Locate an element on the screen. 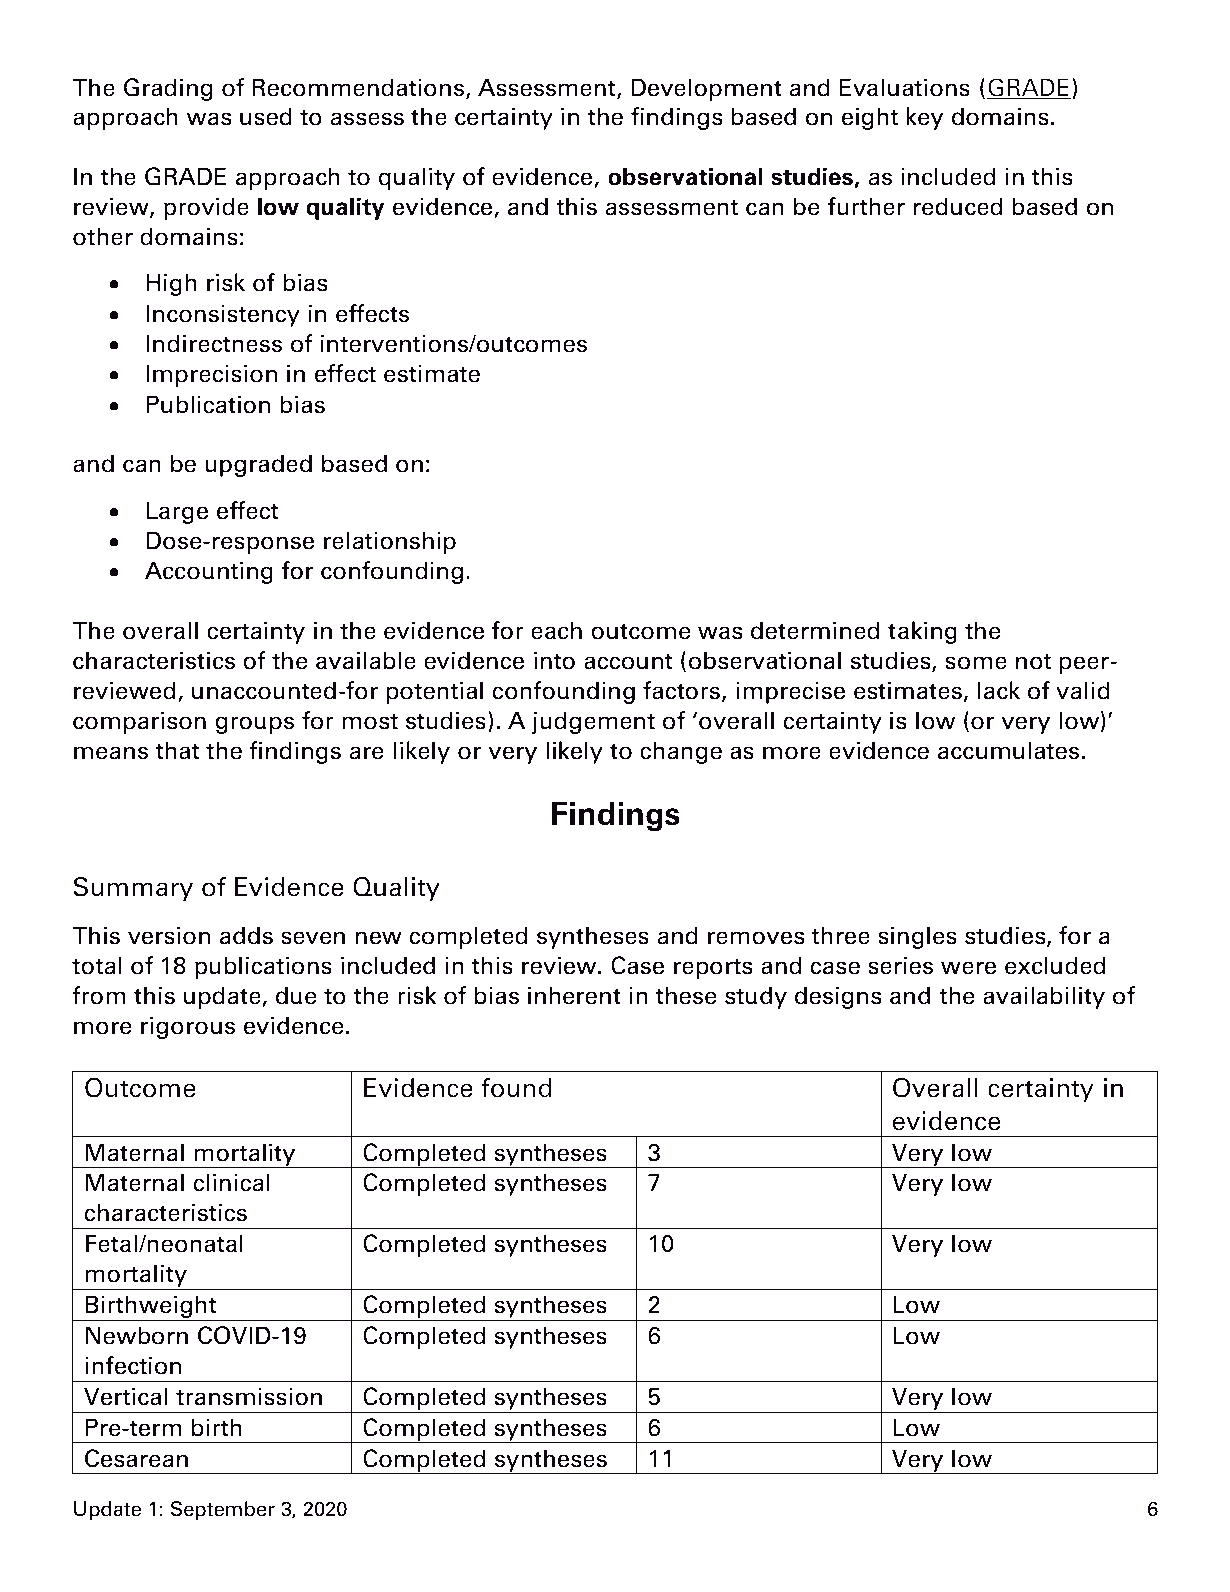 The image size is (1230, 1592). used is located at coordinates (266, 116).
